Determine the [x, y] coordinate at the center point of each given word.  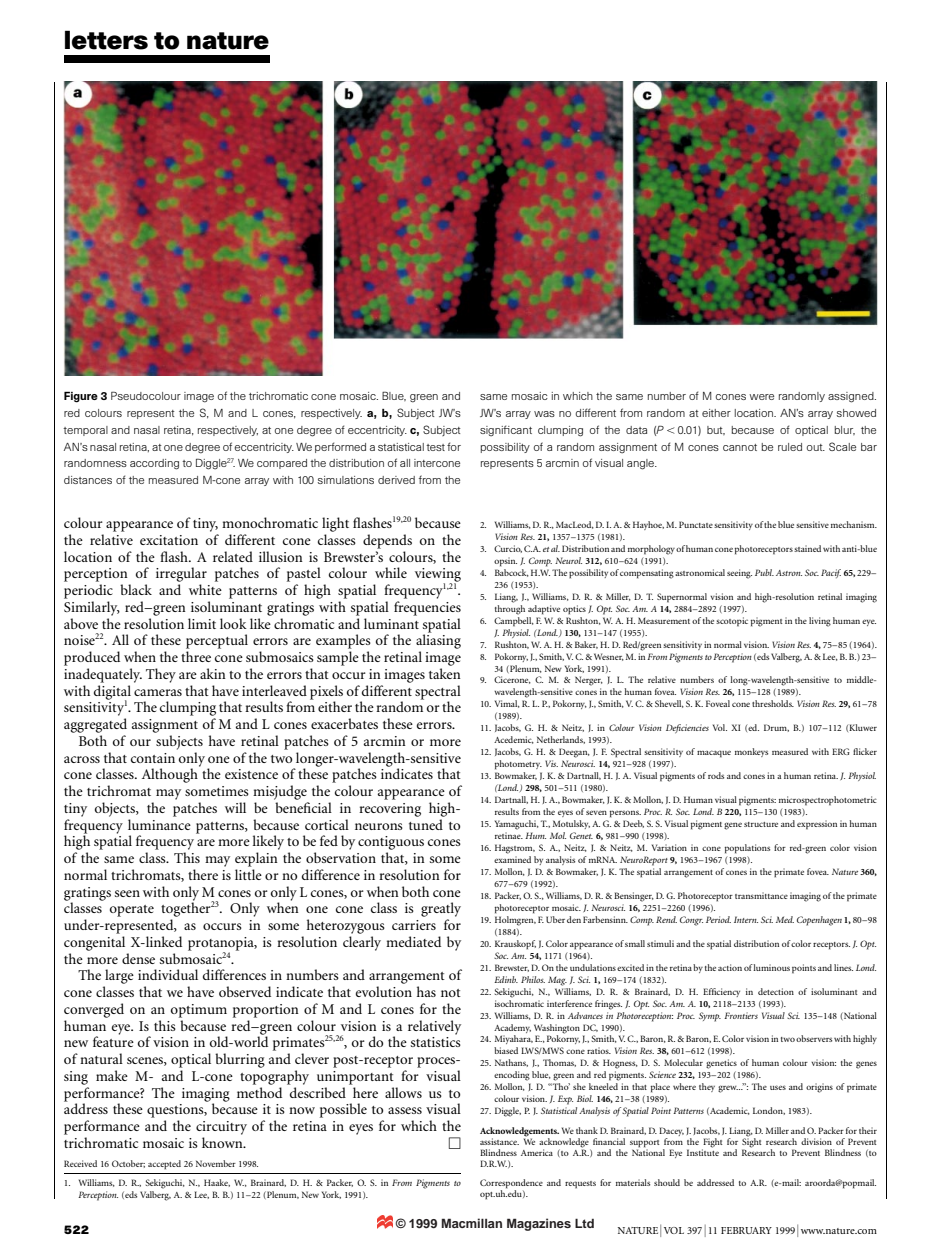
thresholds [773, 703]
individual [168, 974]
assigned [852, 397]
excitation [169, 540]
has [426, 991]
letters [106, 40]
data [636, 430]
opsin [505, 562]
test [435, 447]
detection [776, 991]
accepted [164, 1165]
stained [807, 548]
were [761, 397]
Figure [81, 397]
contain [153, 758]
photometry [518, 765]
